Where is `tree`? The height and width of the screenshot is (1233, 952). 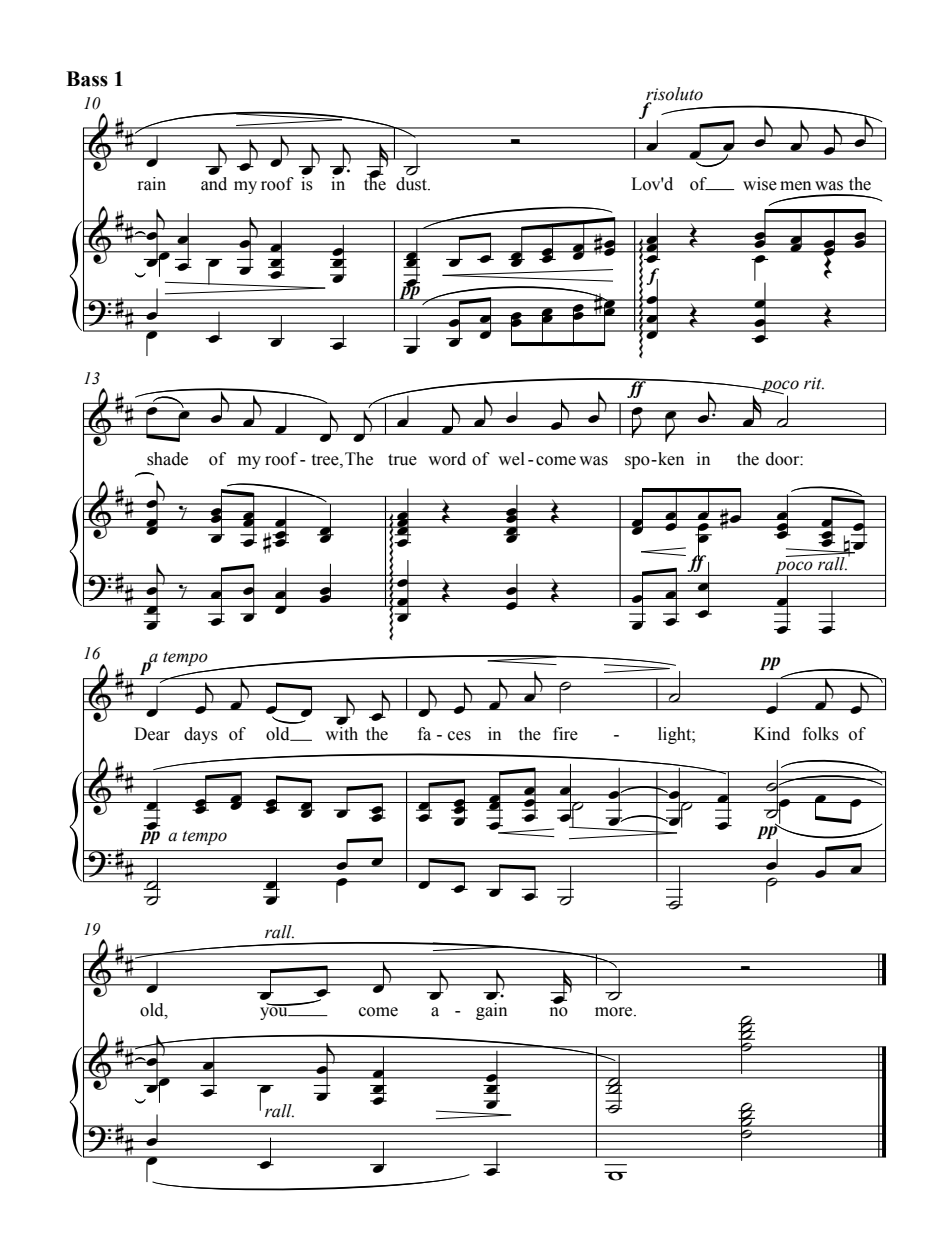
tree is located at coordinates (326, 461).
